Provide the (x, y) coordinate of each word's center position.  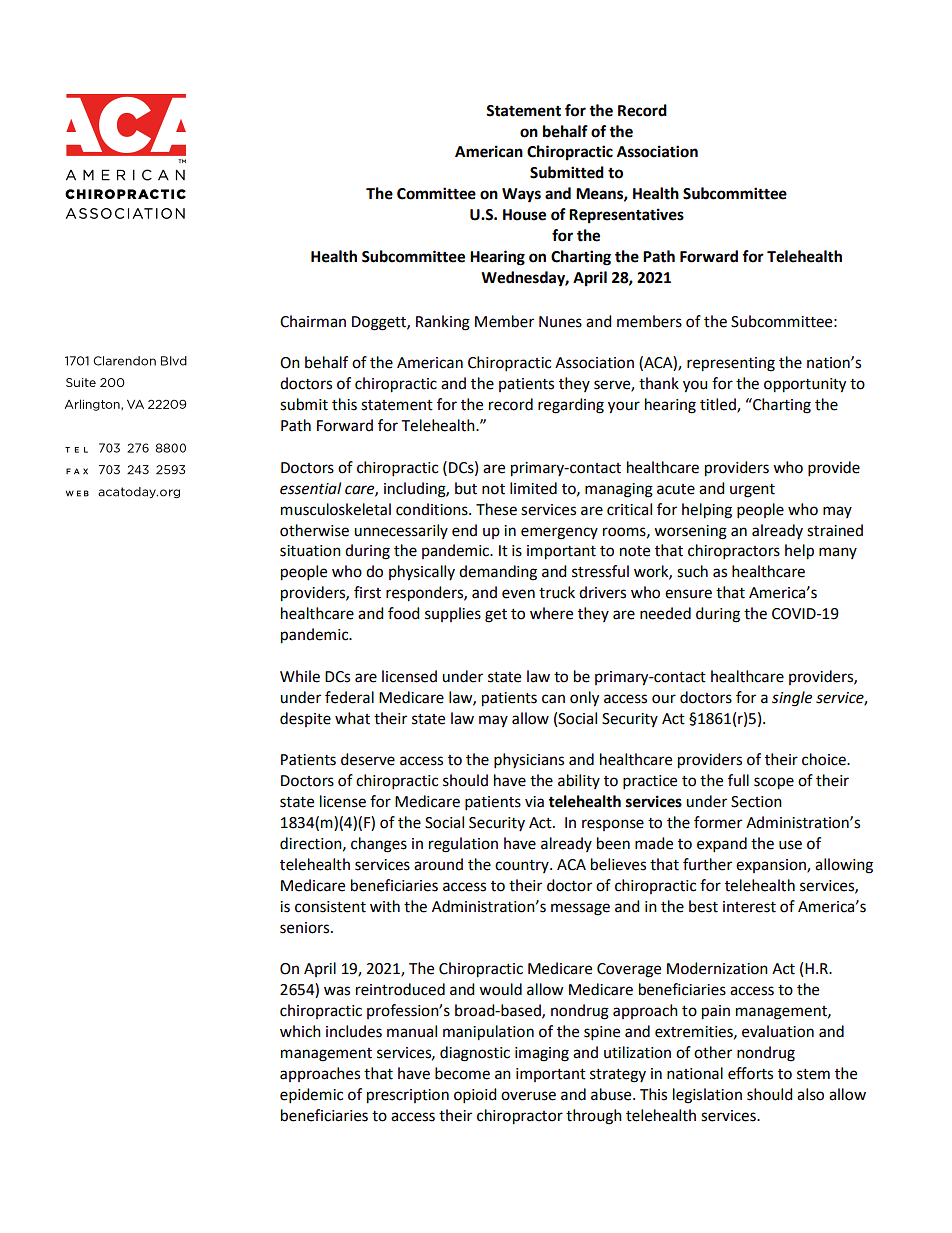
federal (349, 697)
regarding (571, 406)
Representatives (626, 216)
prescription (408, 1096)
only (584, 699)
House (524, 215)
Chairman (313, 321)
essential (310, 488)
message (580, 909)
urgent (752, 491)
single (792, 699)
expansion (772, 866)
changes (379, 845)
